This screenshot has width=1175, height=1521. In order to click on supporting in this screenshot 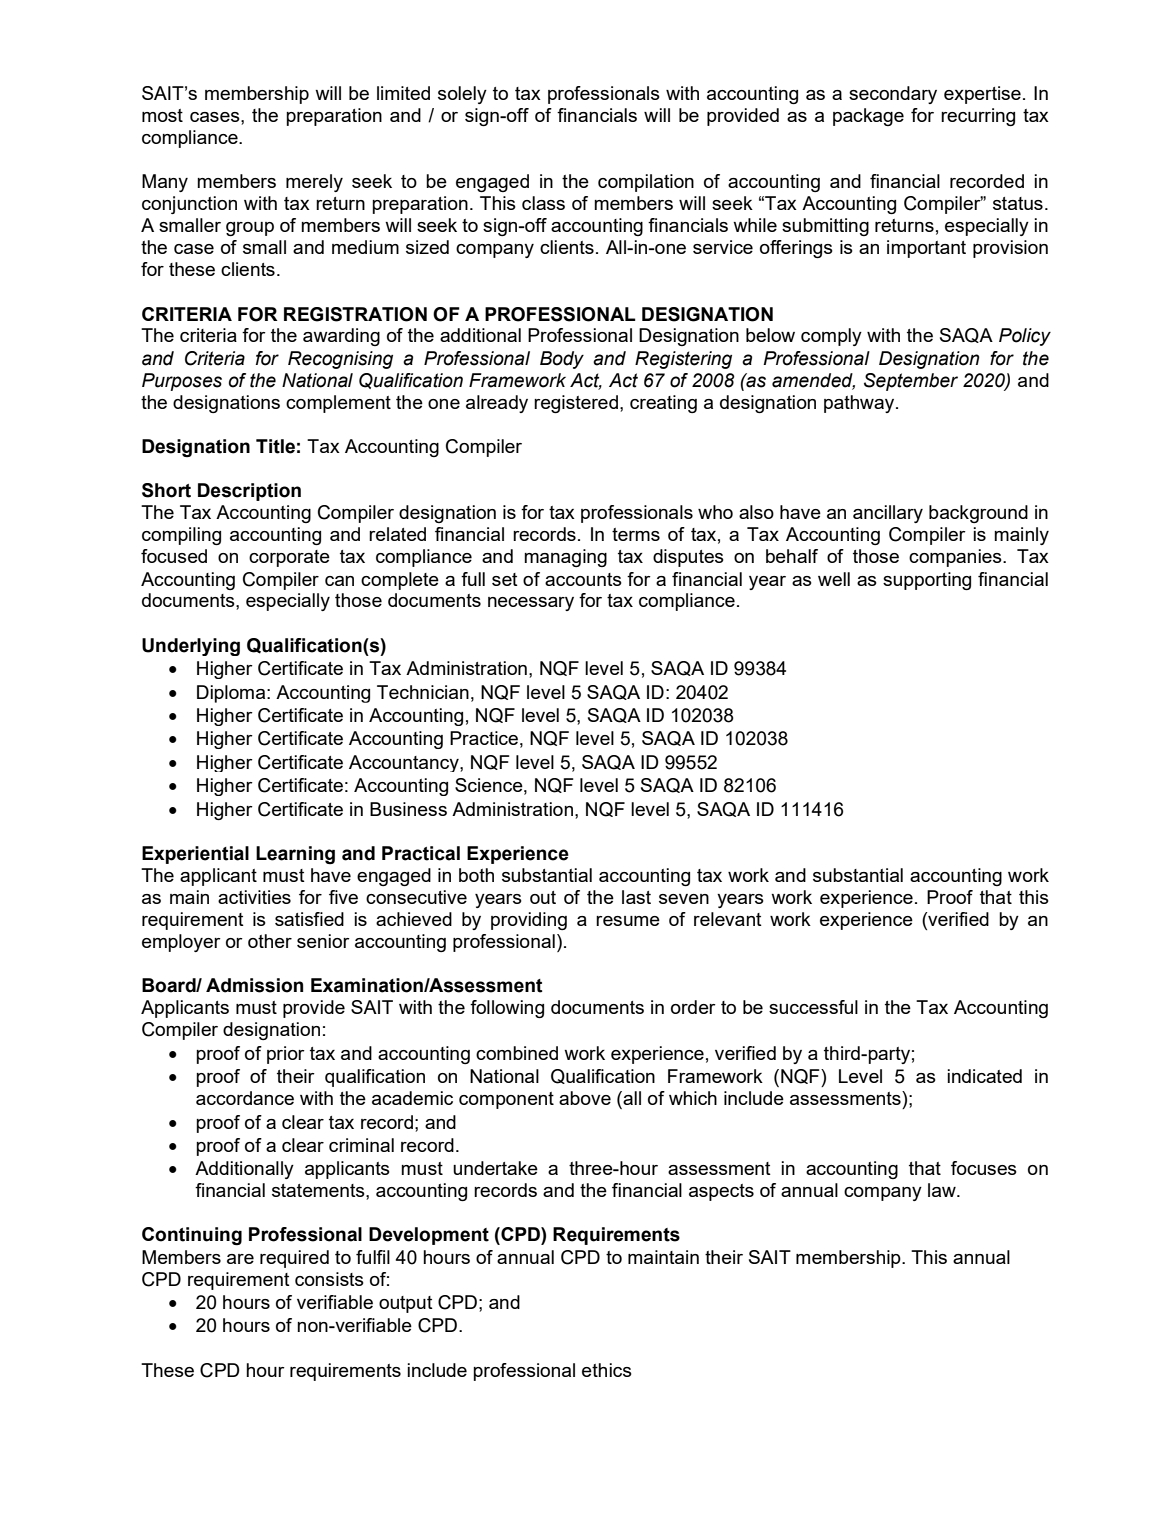, I will do `click(927, 581)`.
